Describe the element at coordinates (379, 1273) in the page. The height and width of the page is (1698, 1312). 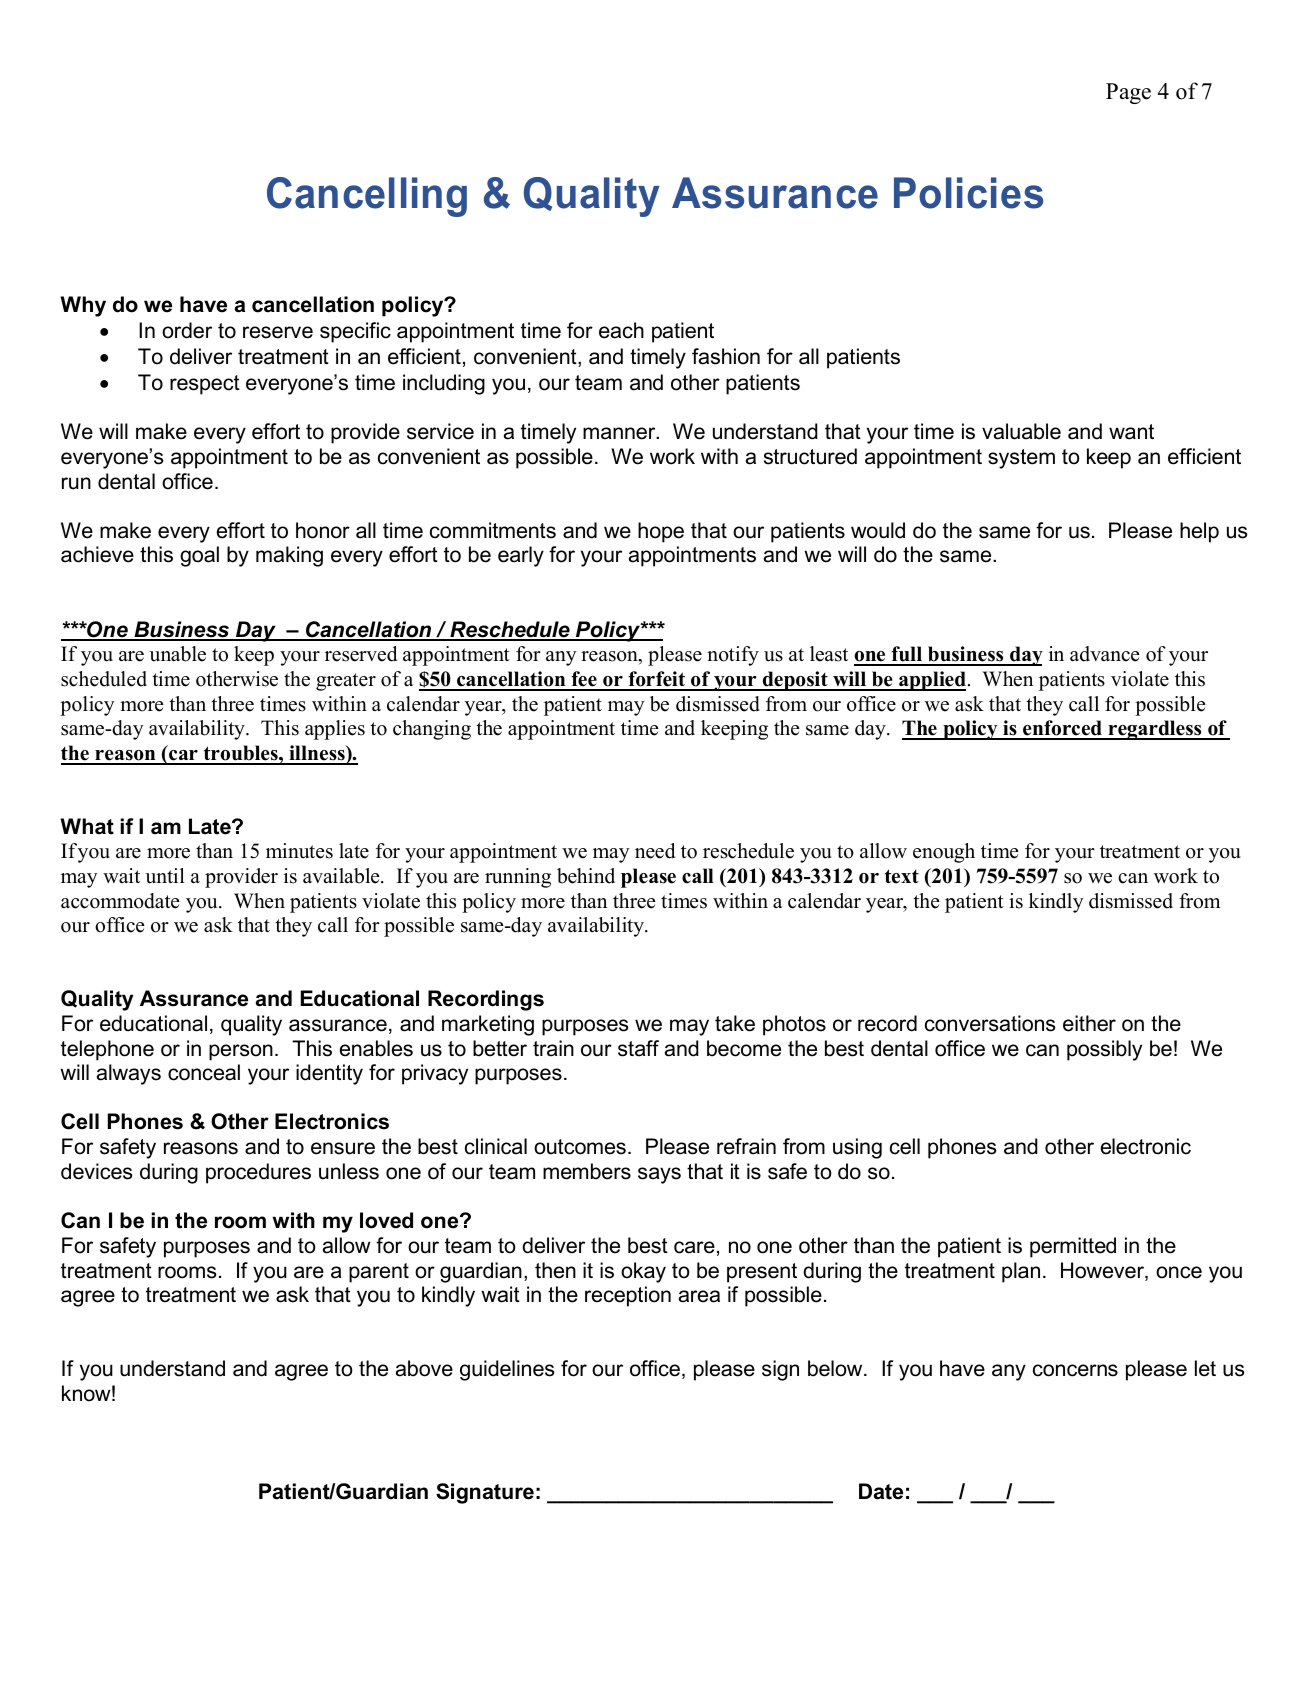
I see `parent` at that location.
